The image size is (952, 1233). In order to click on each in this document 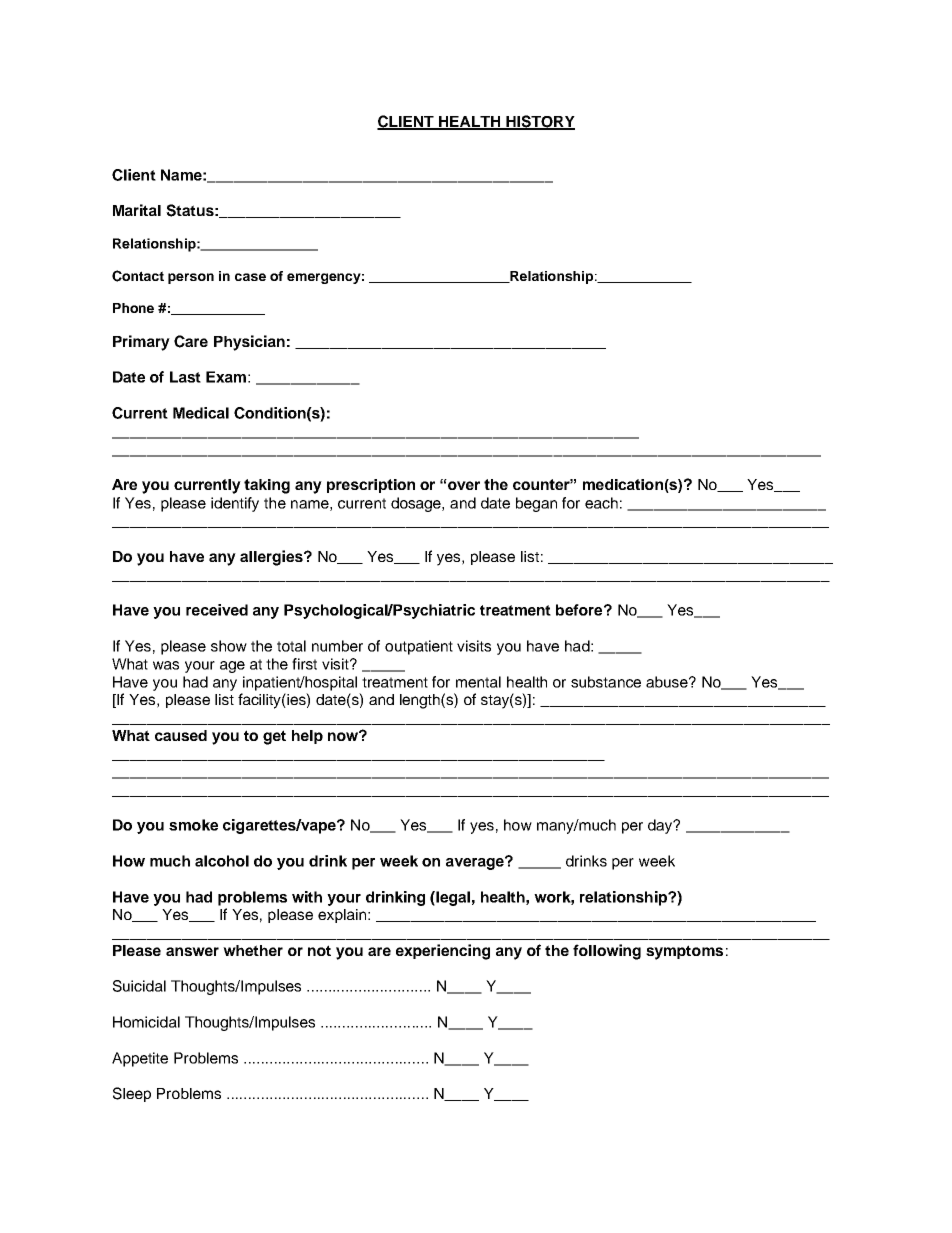, I will do `click(601, 503)`.
